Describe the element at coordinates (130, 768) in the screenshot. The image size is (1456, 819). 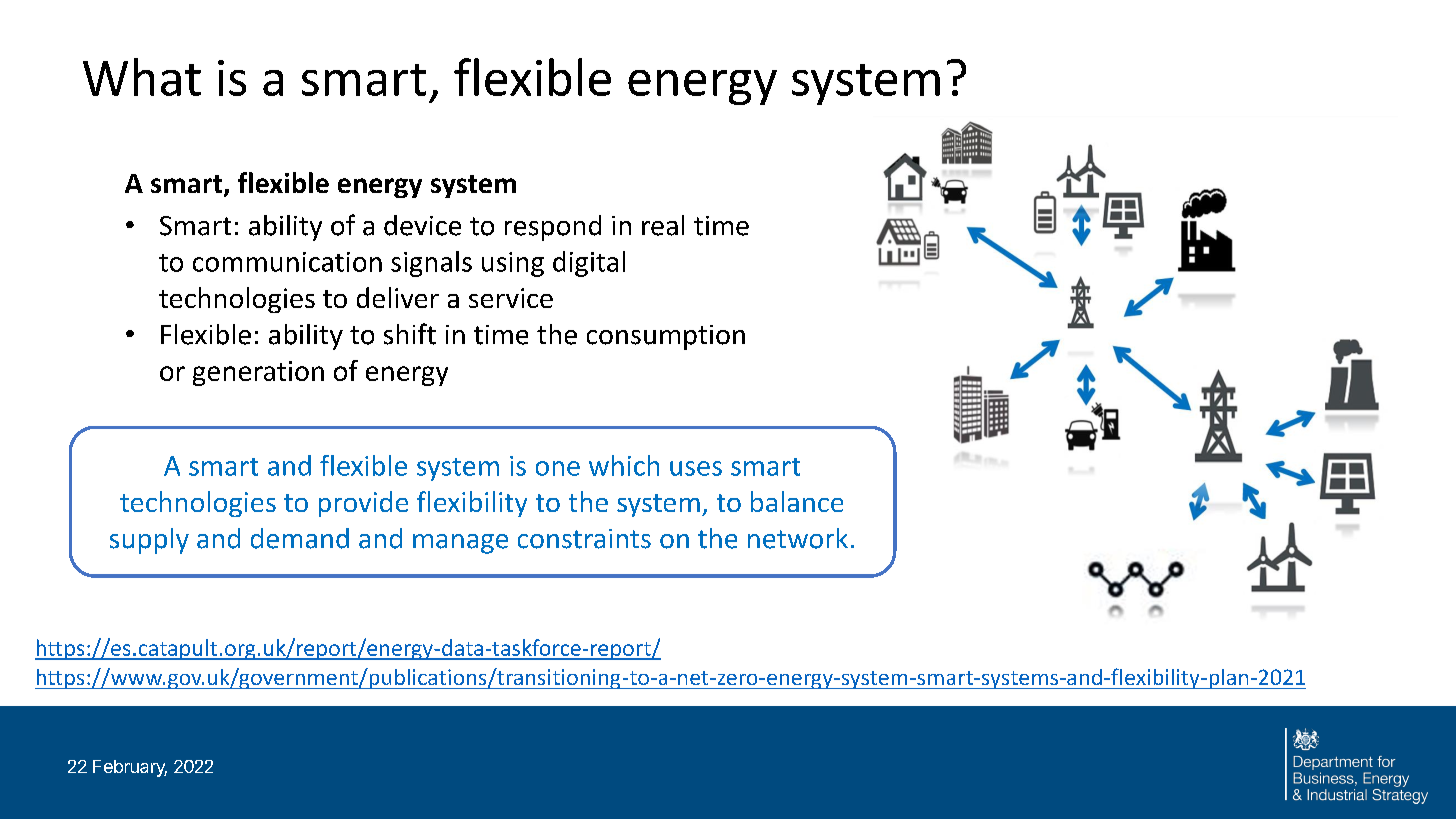
I see `February` at that location.
